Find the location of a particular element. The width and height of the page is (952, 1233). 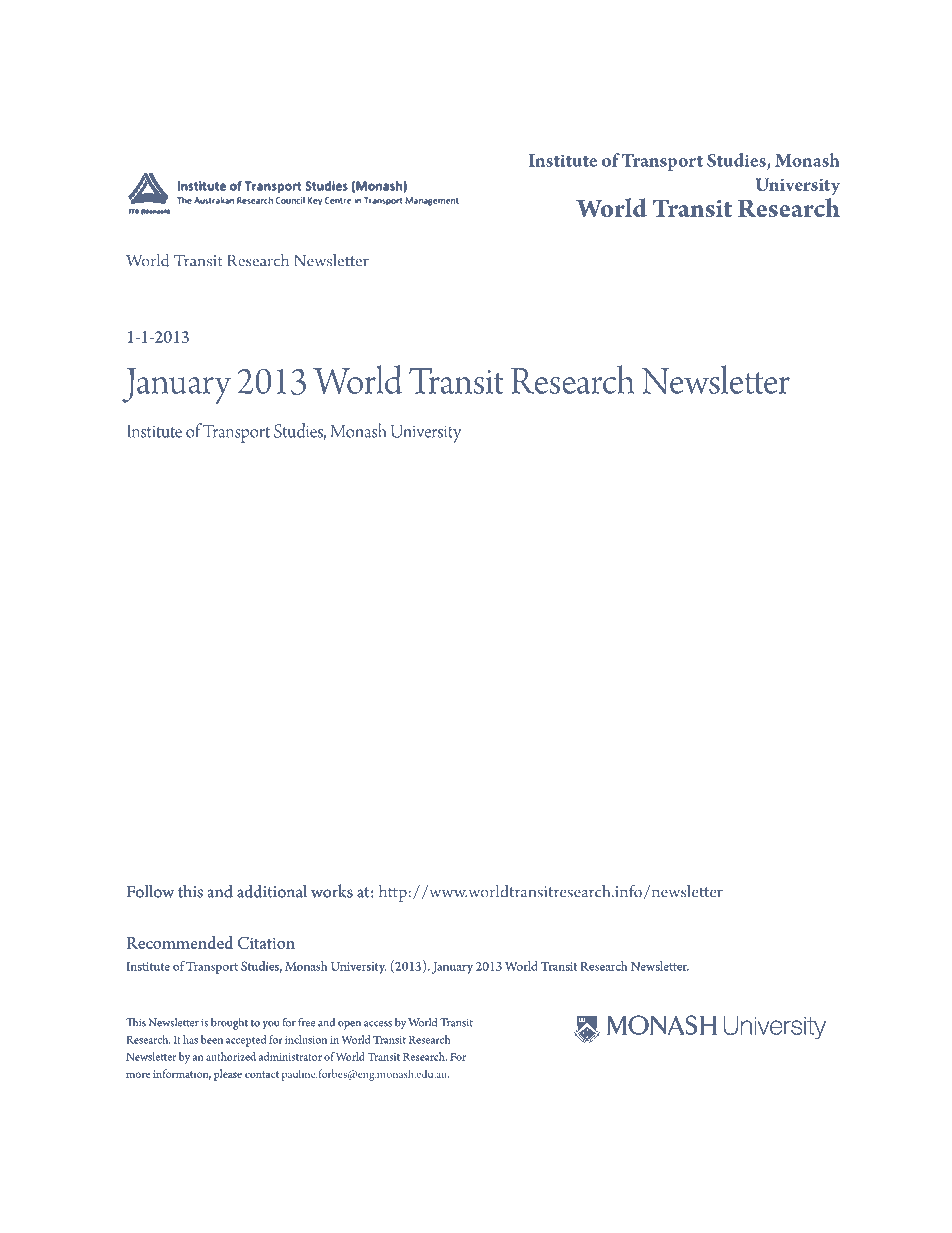

more is located at coordinates (138, 1075).
